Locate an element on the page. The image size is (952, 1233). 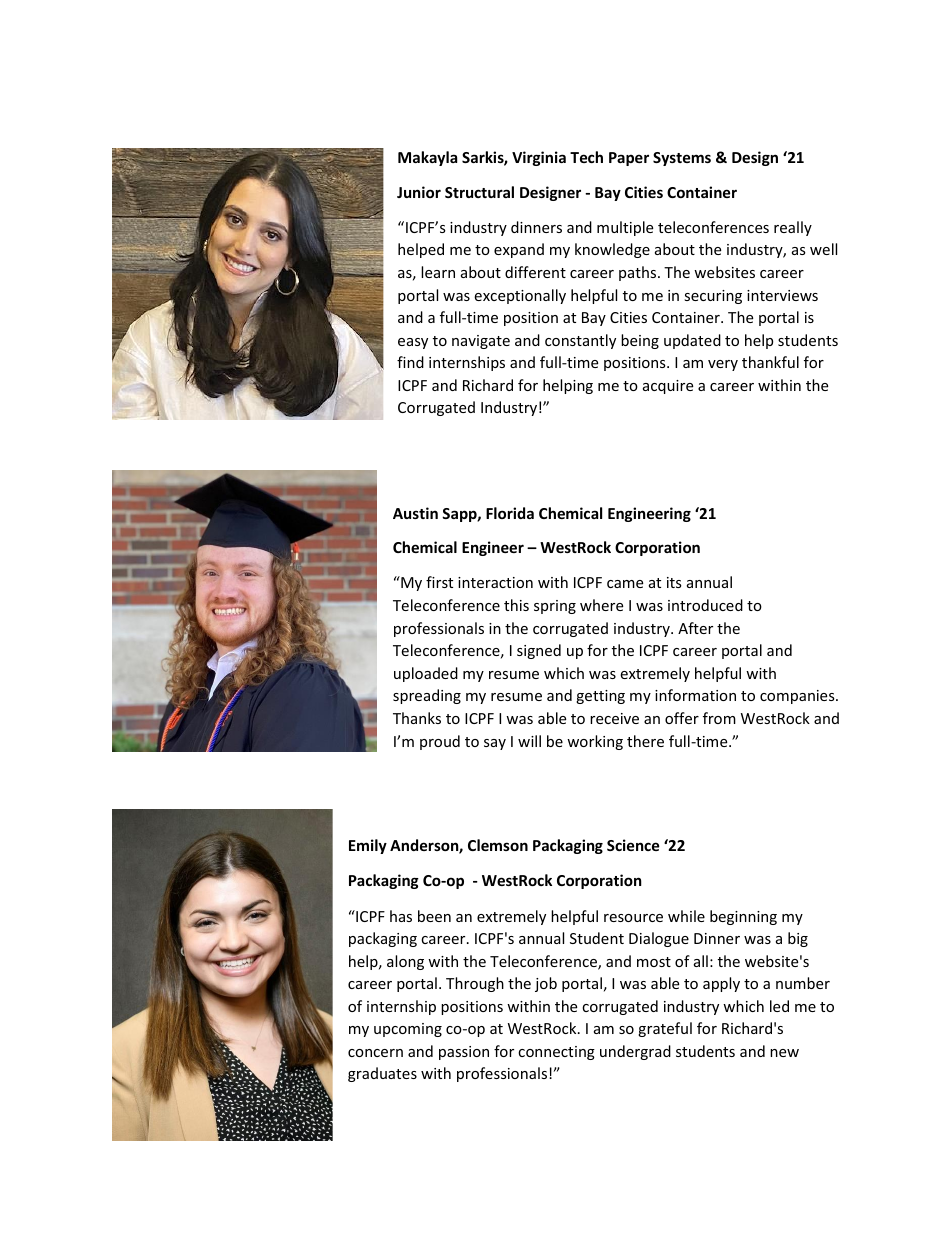
really is located at coordinates (793, 228).
